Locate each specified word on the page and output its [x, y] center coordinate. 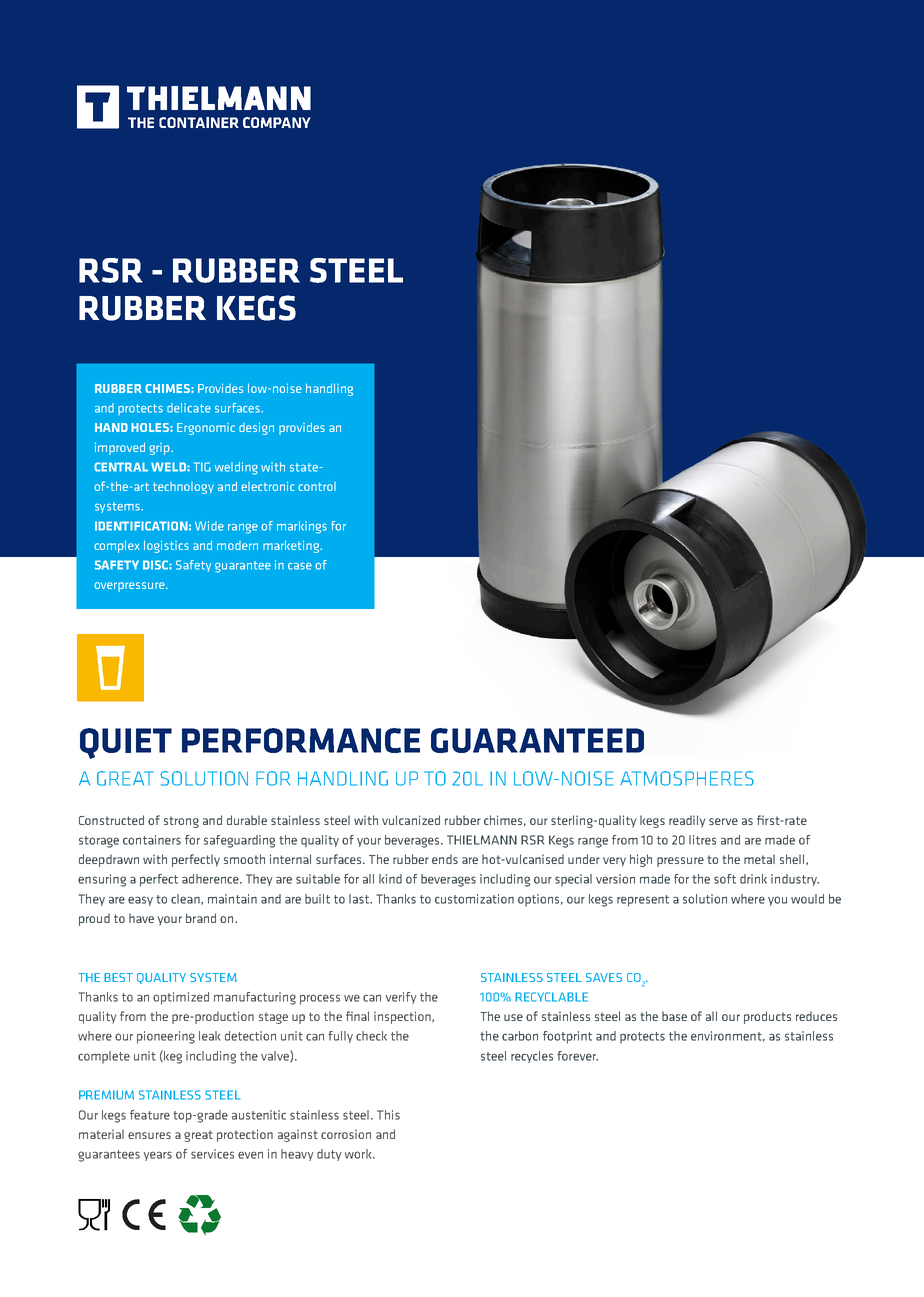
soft [725, 879]
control [317, 486]
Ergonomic [206, 429]
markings [302, 527]
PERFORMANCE [301, 740]
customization [474, 899]
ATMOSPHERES [687, 778]
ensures [149, 1135]
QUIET [126, 743]
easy [140, 901]
